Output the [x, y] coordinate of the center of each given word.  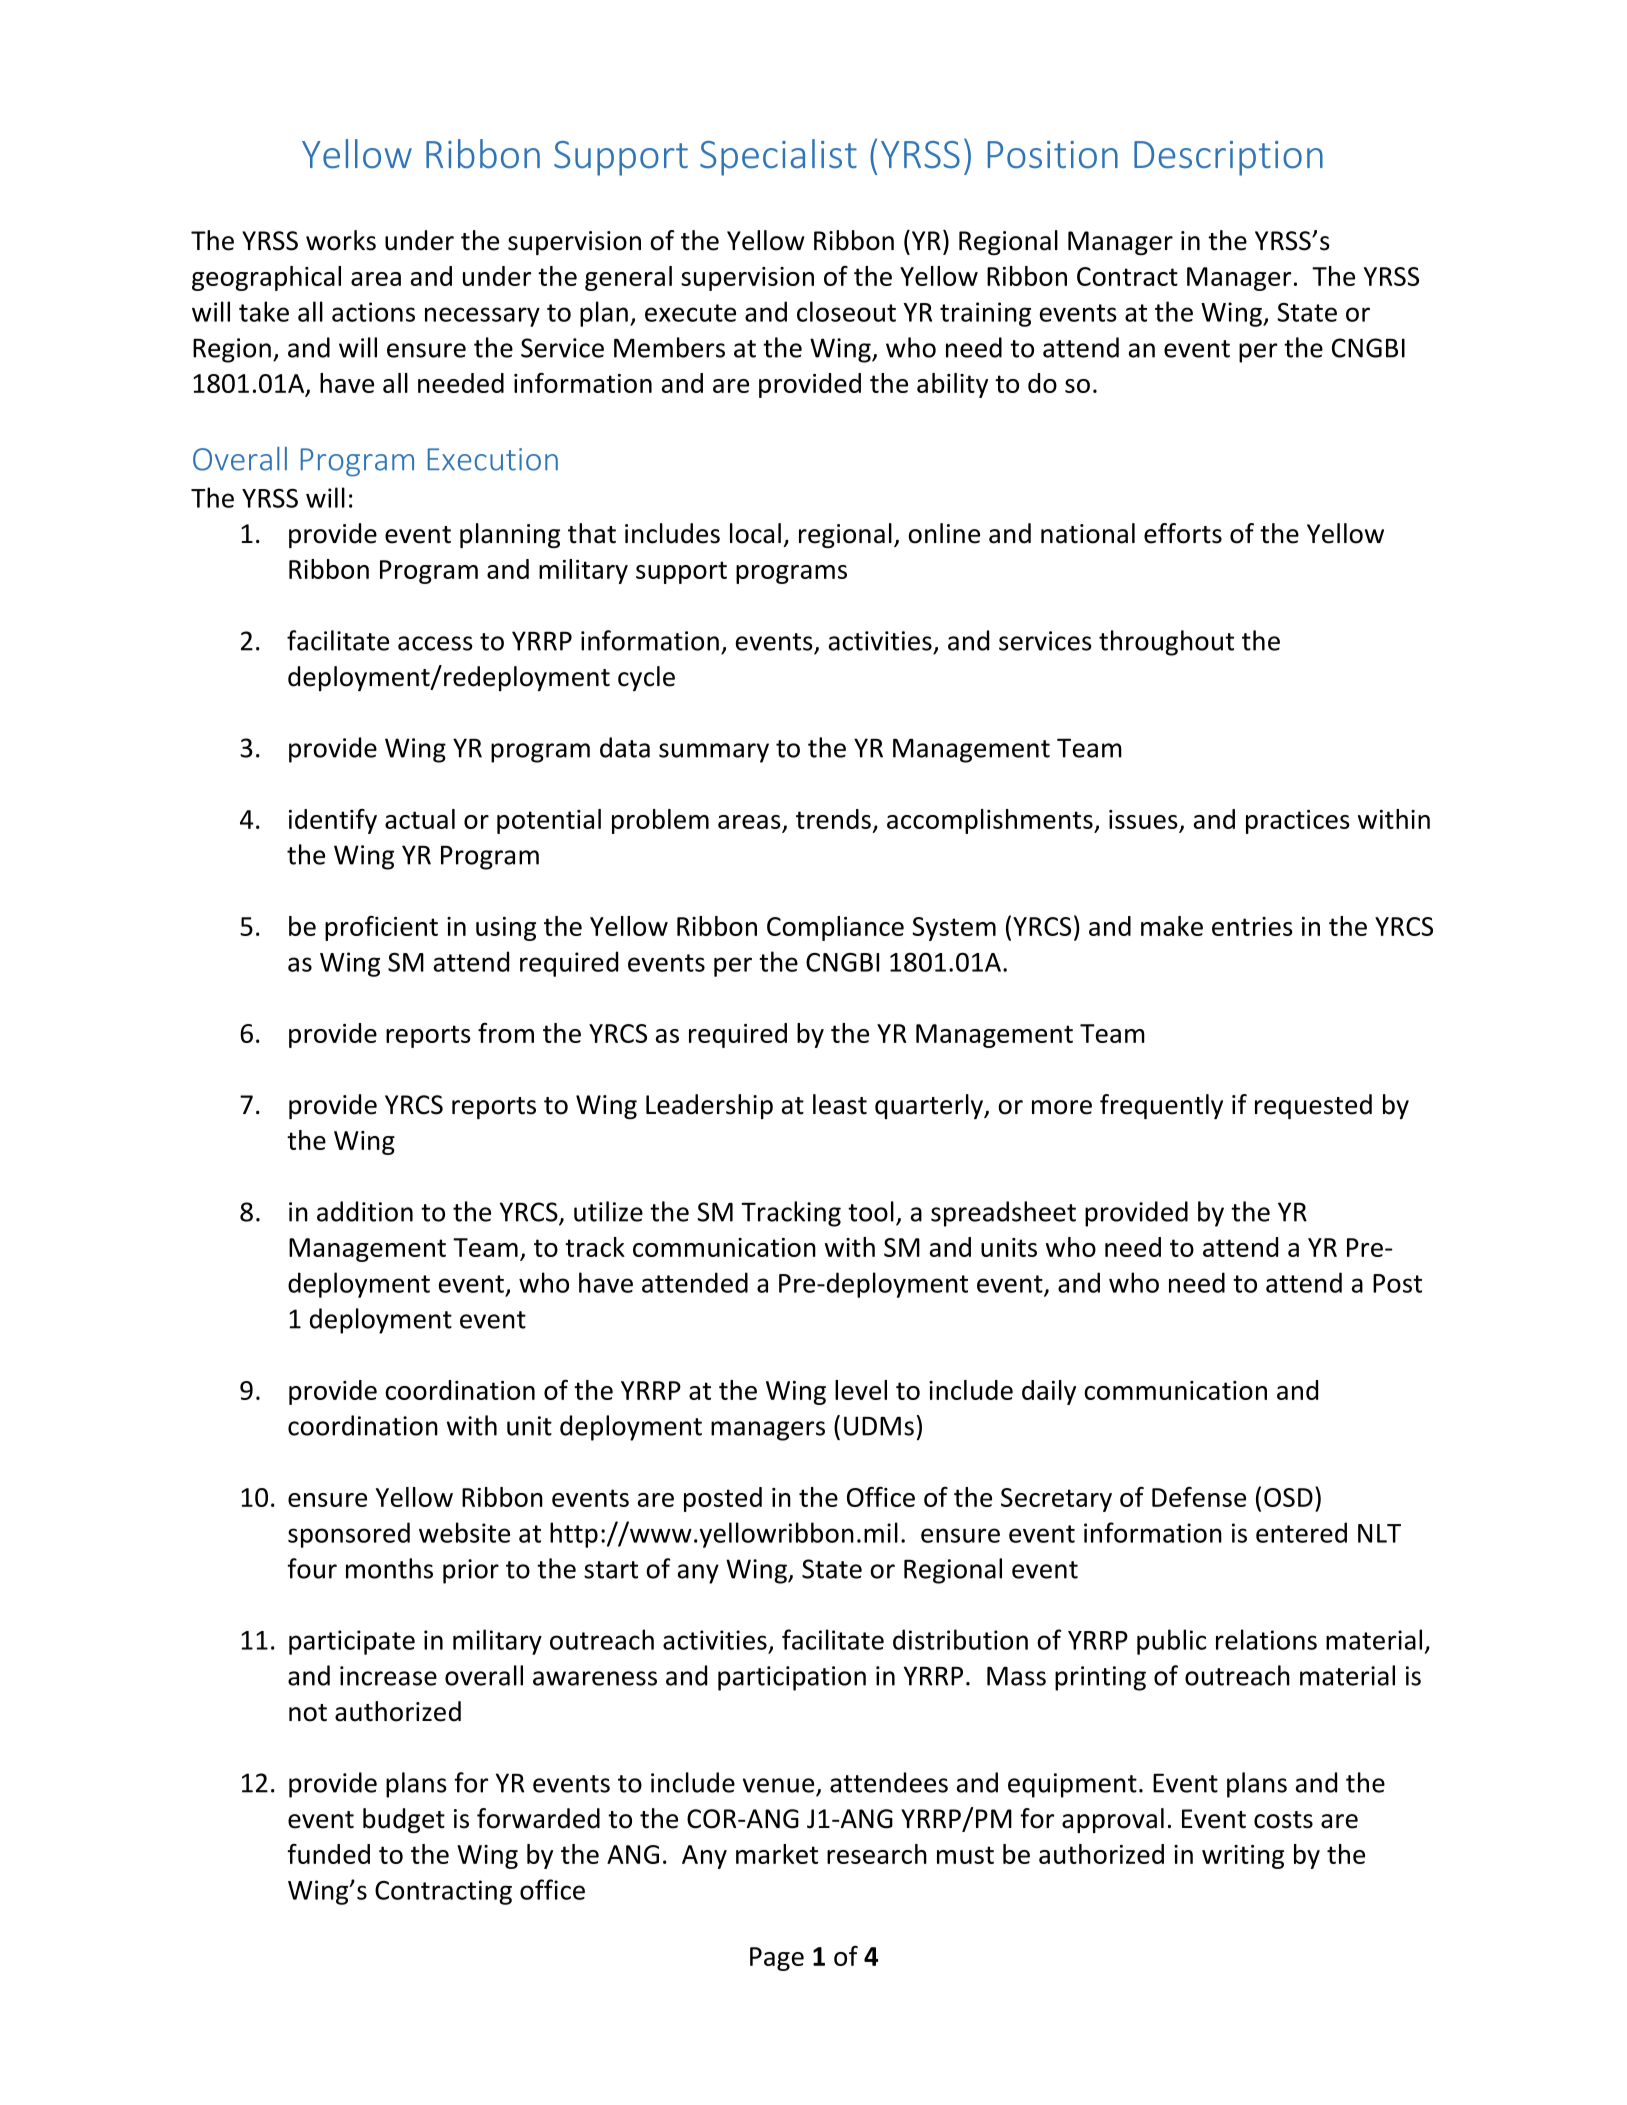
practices [1298, 822]
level [861, 1390]
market [777, 1854]
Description [1228, 158]
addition [365, 1211]
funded [329, 1854]
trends [833, 819]
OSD [1288, 1497]
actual [420, 819]
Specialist [778, 157]
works [341, 240]
